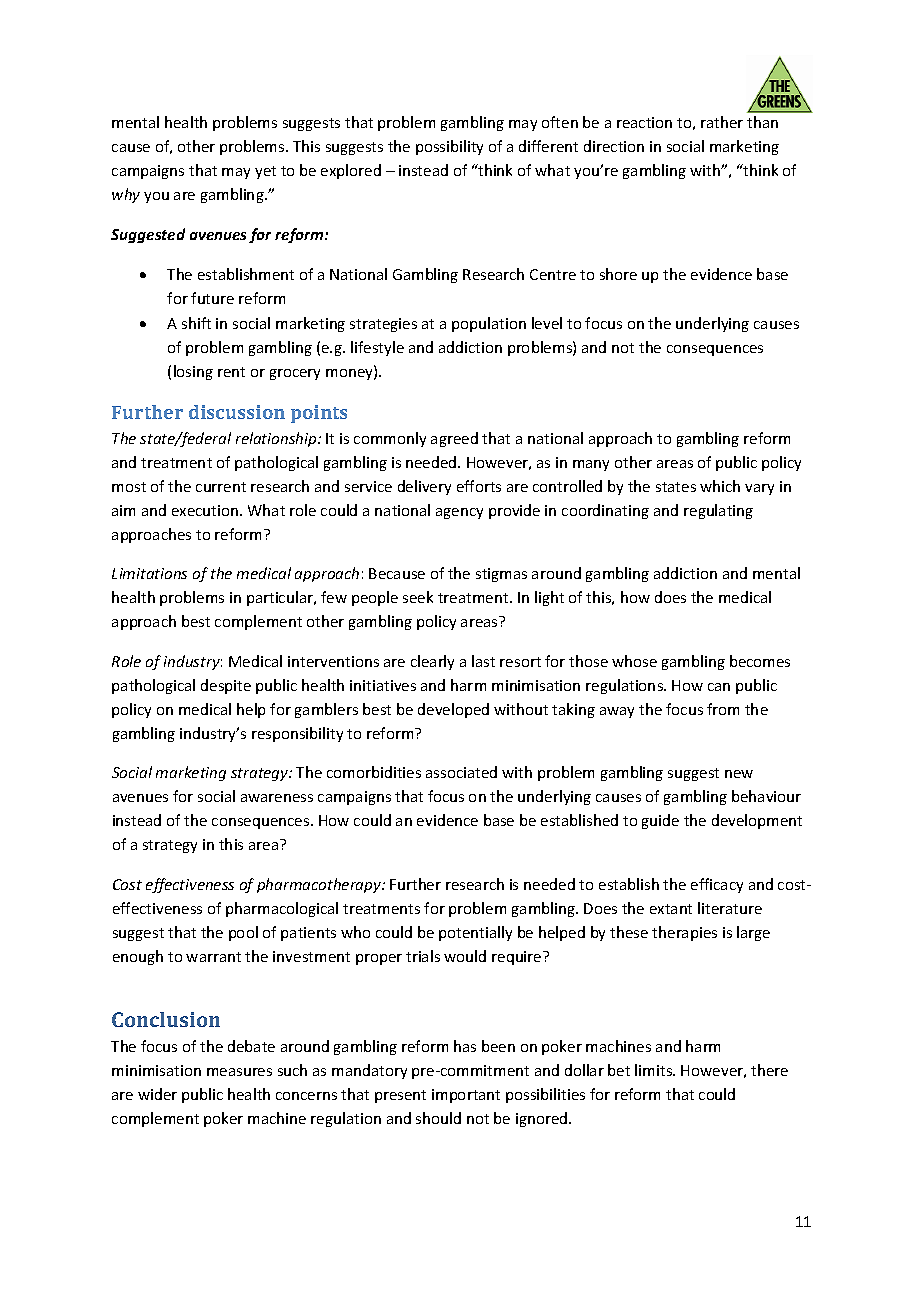 This image has width=924, height=1308. Describe the element at coordinates (157, 1094) in the image. I see `wider` at that location.
